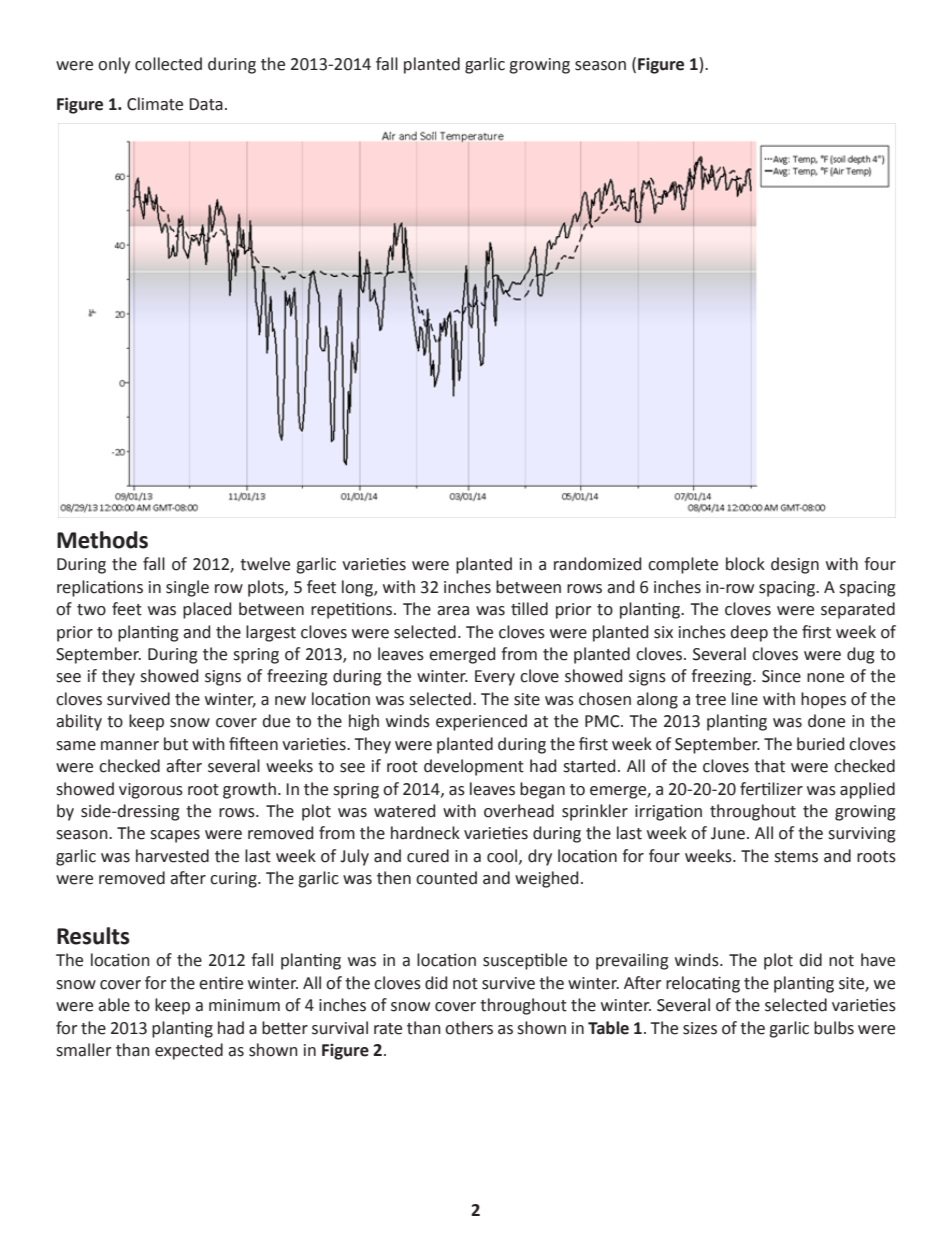  I want to click on only, so click(114, 65).
